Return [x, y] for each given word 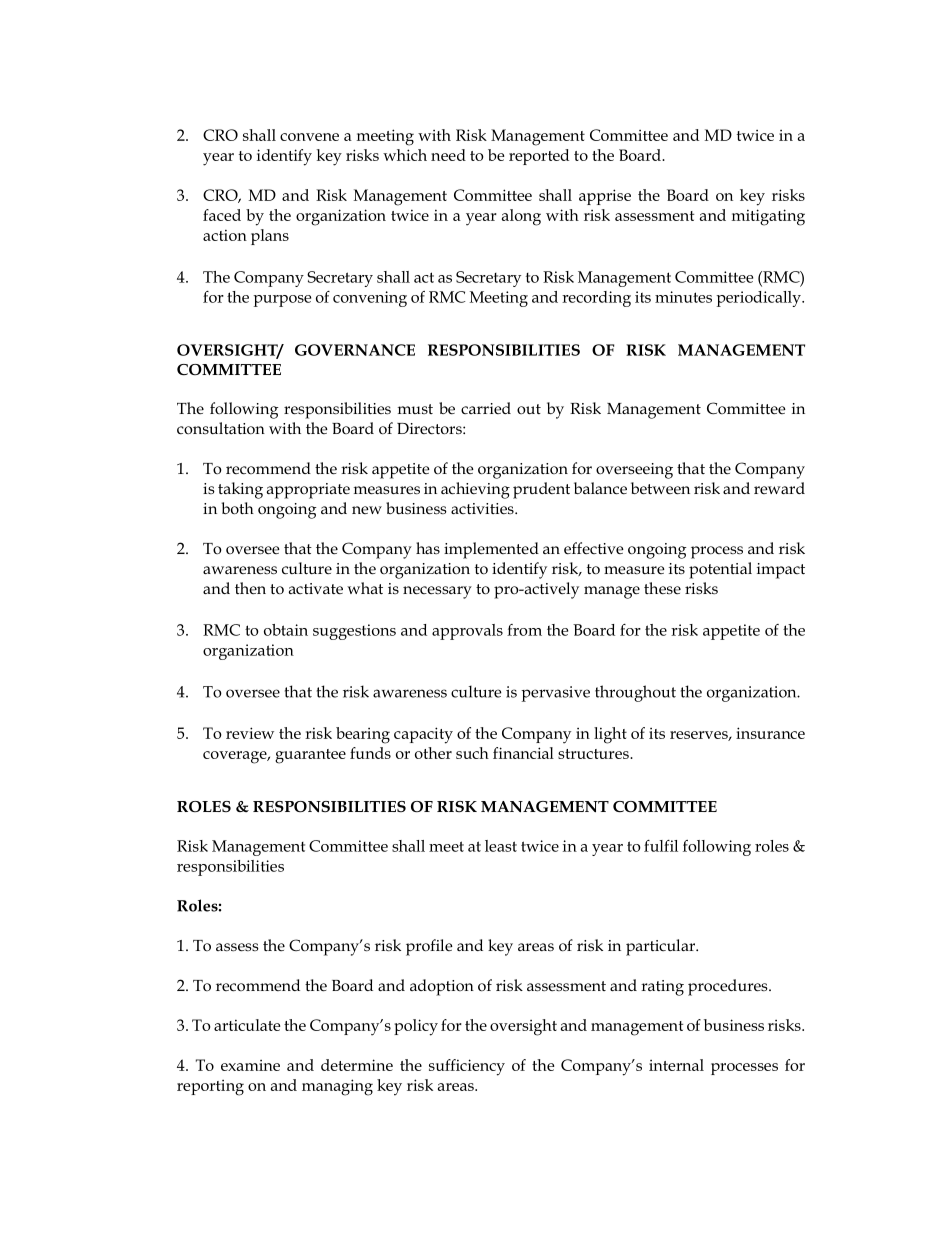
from [524, 630]
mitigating [768, 217]
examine [250, 1065]
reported [539, 157]
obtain [286, 630]
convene [309, 137]
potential [720, 570]
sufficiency [467, 1067]
